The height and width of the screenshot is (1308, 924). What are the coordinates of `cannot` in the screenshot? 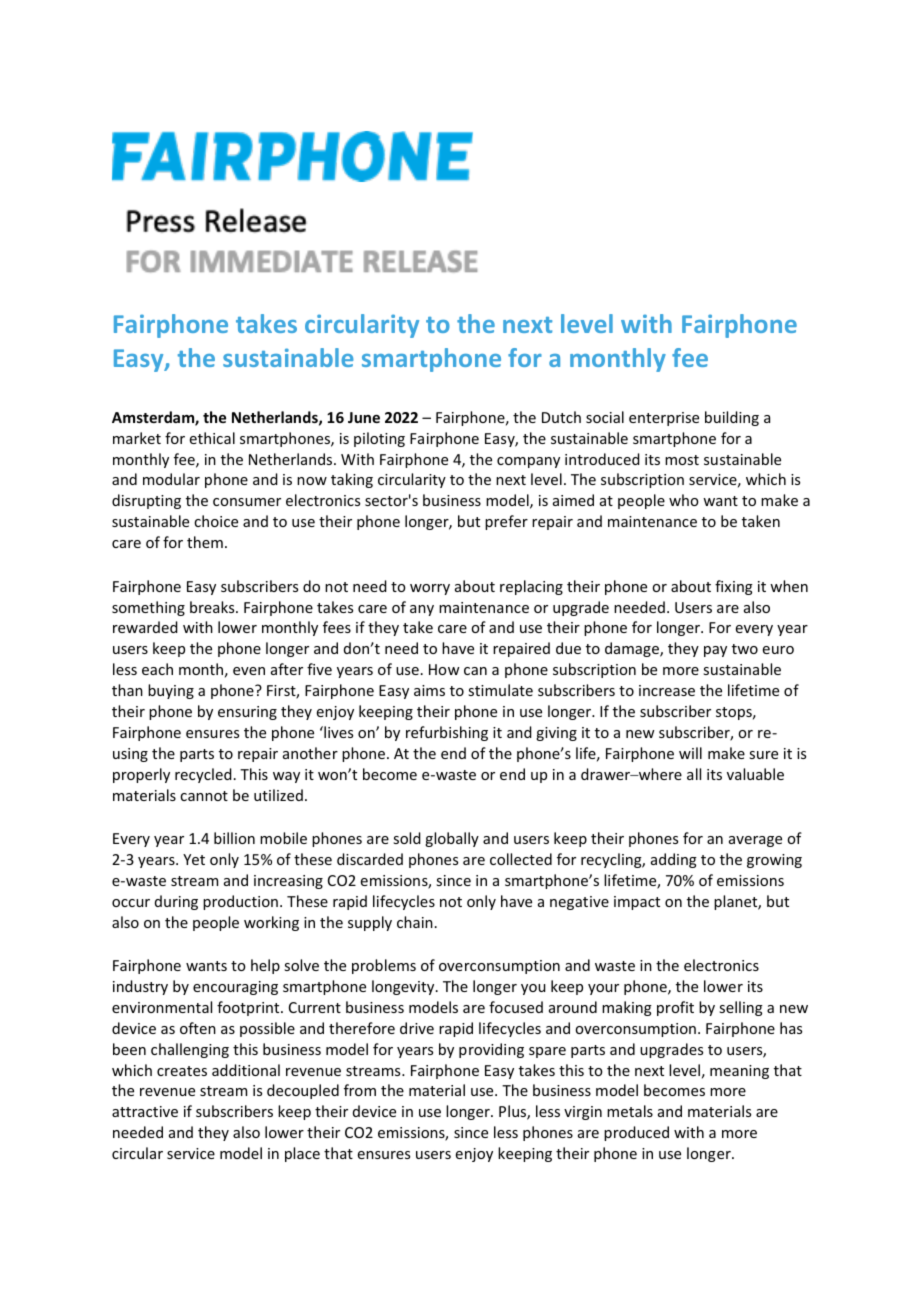 It's located at (204, 796).
